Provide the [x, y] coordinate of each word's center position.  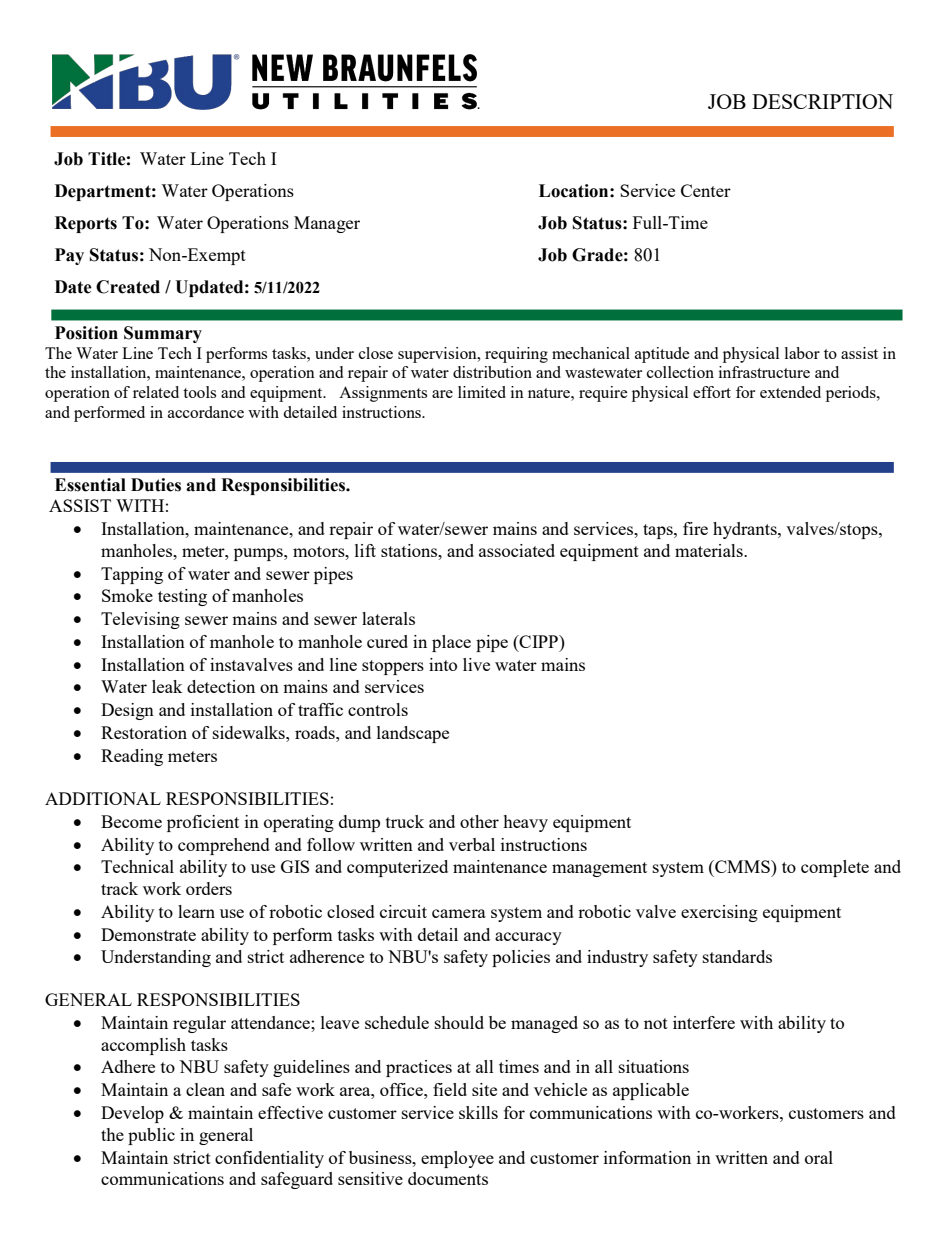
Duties [156, 485]
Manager [327, 224]
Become [131, 821]
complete [835, 868]
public [151, 1136]
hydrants [746, 530]
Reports [86, 224]
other [479, 821]
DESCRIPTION [822, 101]
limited [482, 392]
